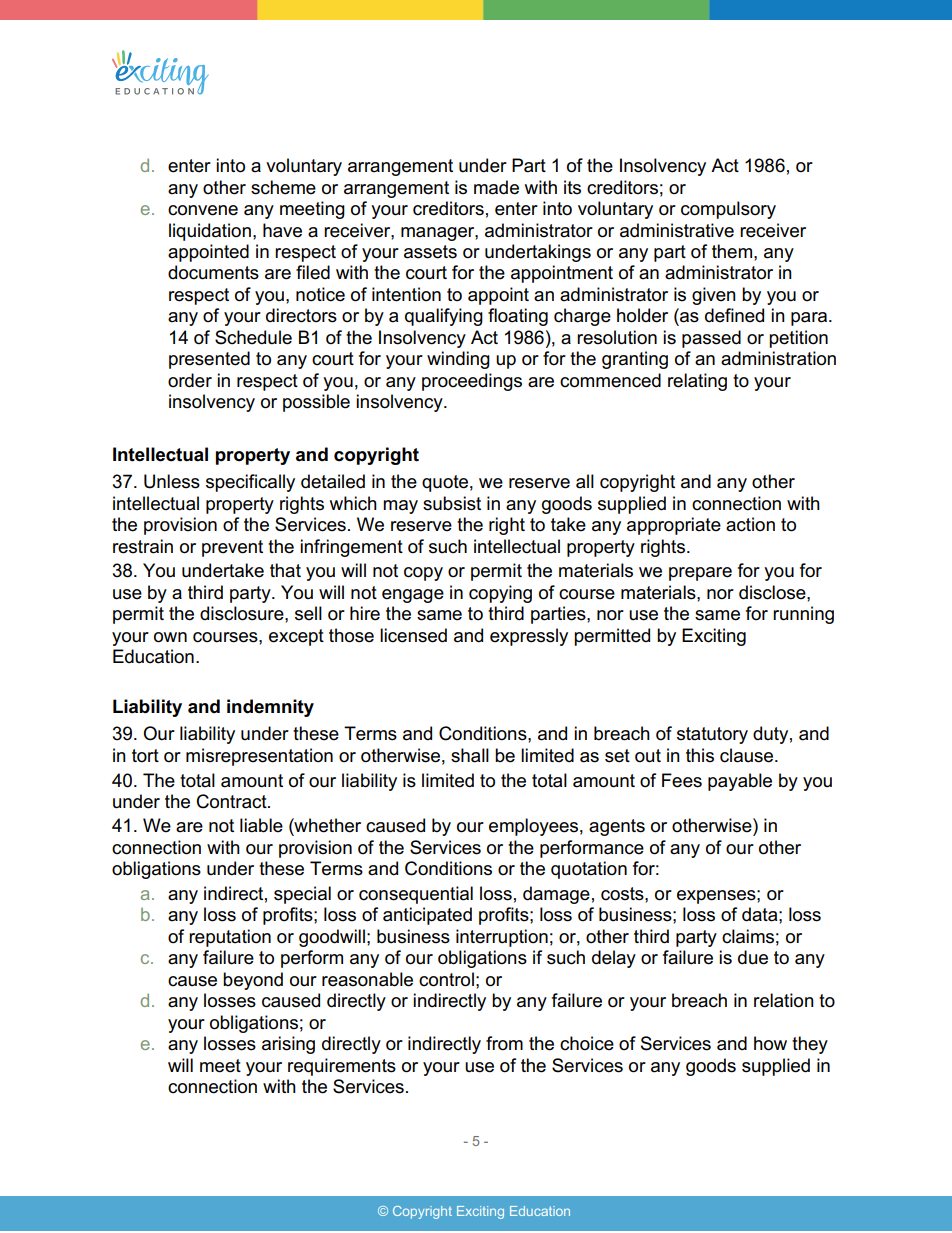 Image resolution: width=952 pixels, height=1233 pixels. I want to click on made, so click(496, 187).
